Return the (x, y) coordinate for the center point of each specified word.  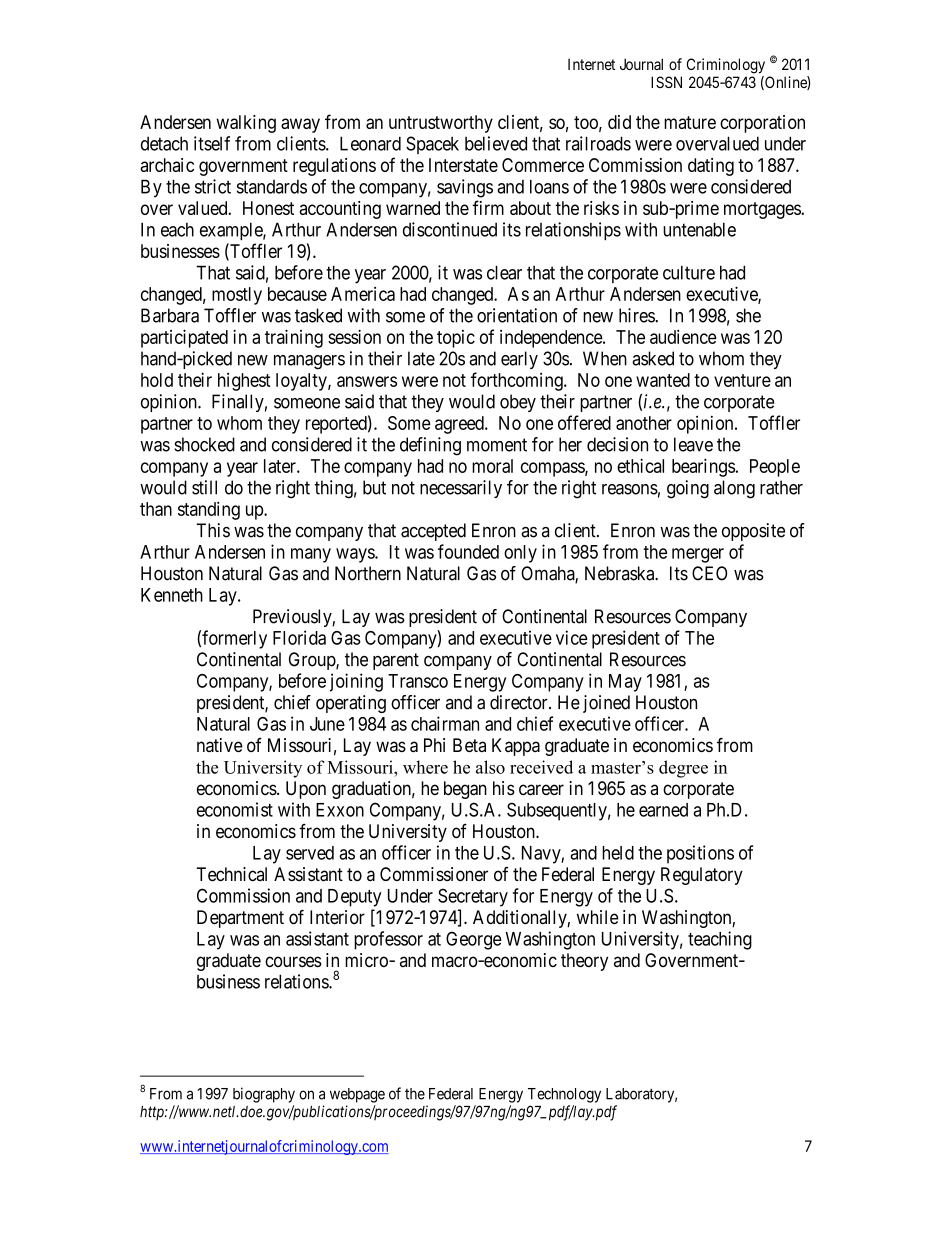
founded (468, 551)
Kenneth (172, 595)
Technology (564, 1095)
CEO (709, 573)
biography (264, 1095)
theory (584, 962)
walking (246, 124)
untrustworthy (441, 124)
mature (690, 122)
